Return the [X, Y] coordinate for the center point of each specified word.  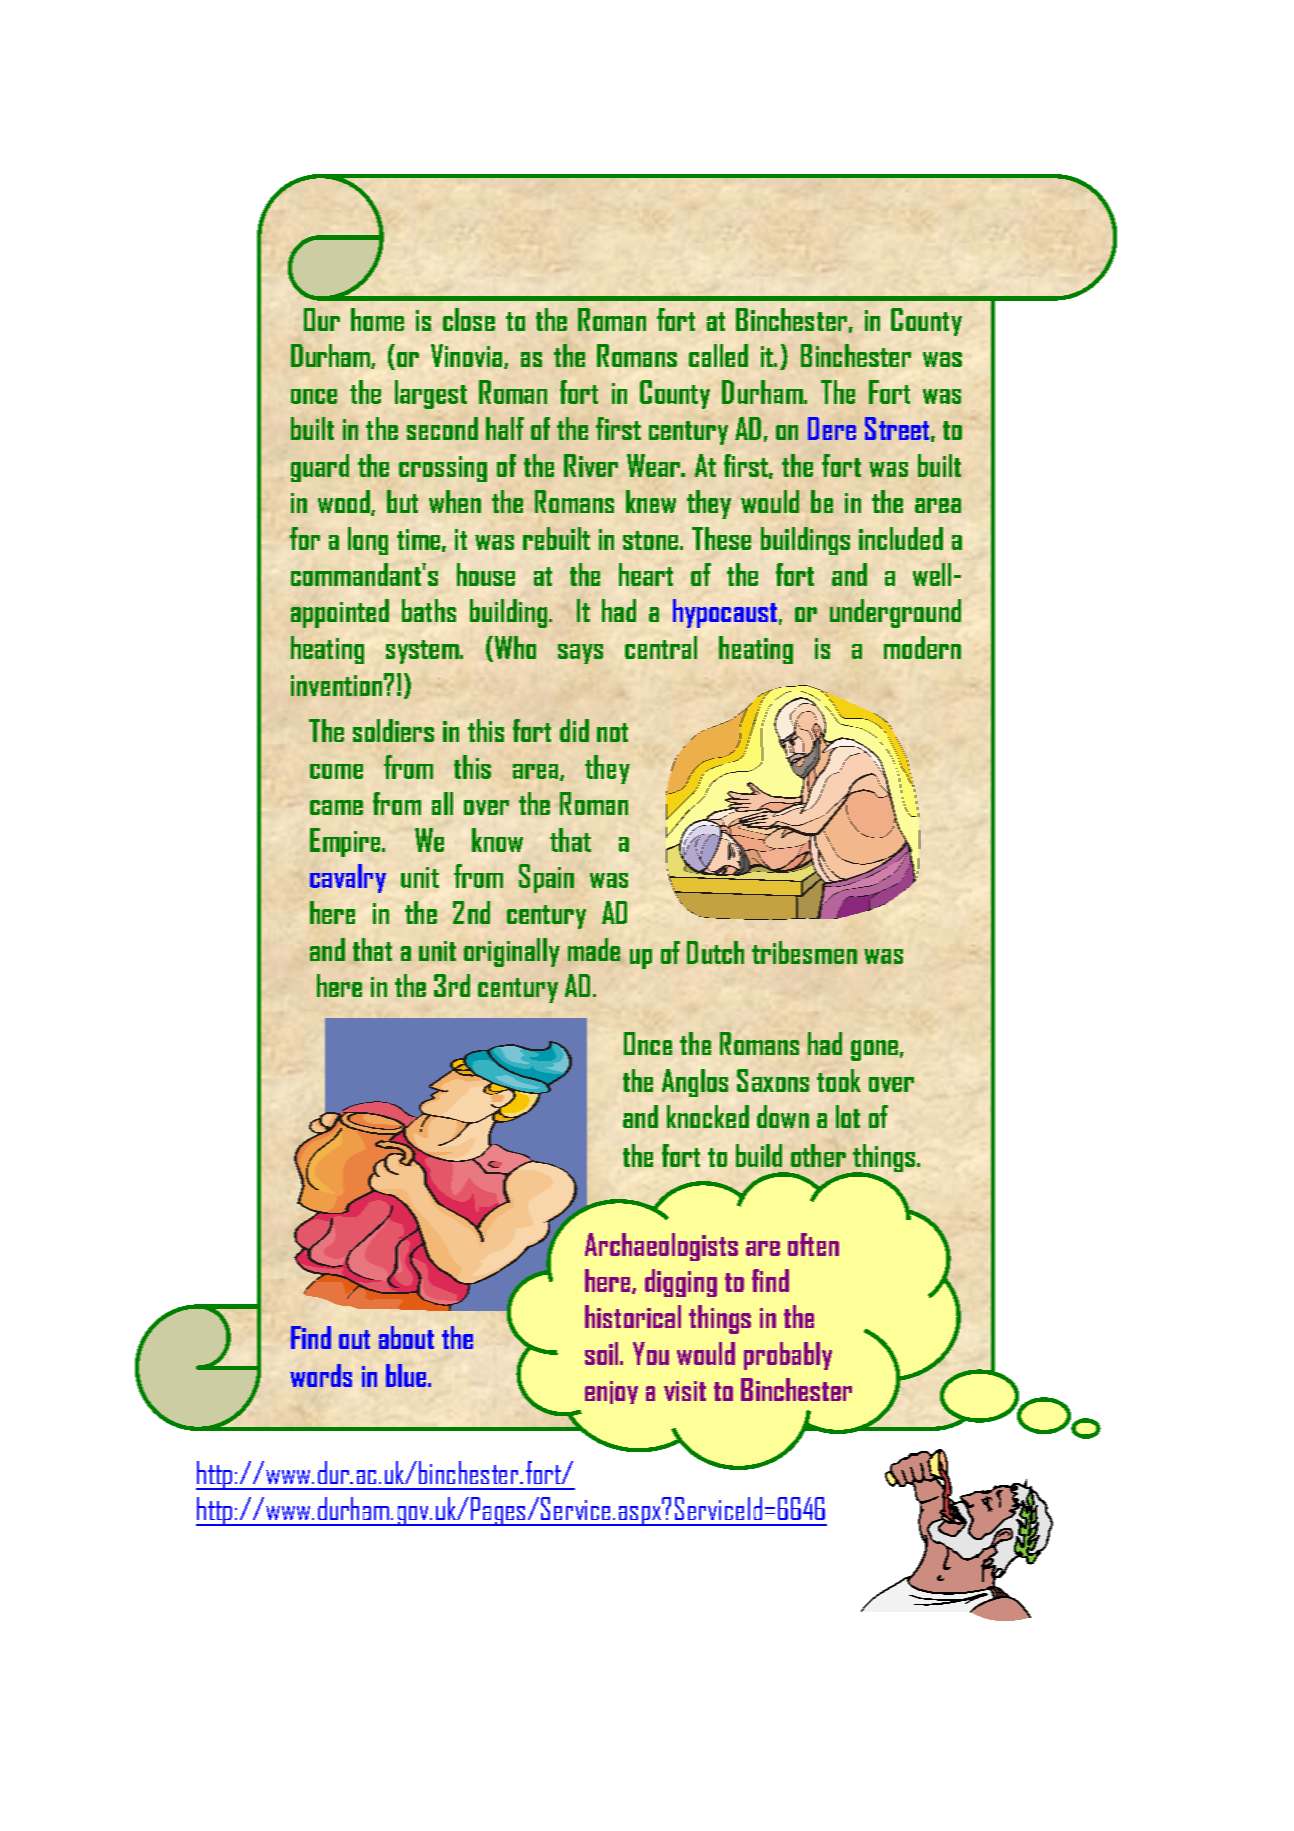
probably [788, 1356]
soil [603, 1353]
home [377, 319]
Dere [832, 428]
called [718, 355]
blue [407, 1375]
